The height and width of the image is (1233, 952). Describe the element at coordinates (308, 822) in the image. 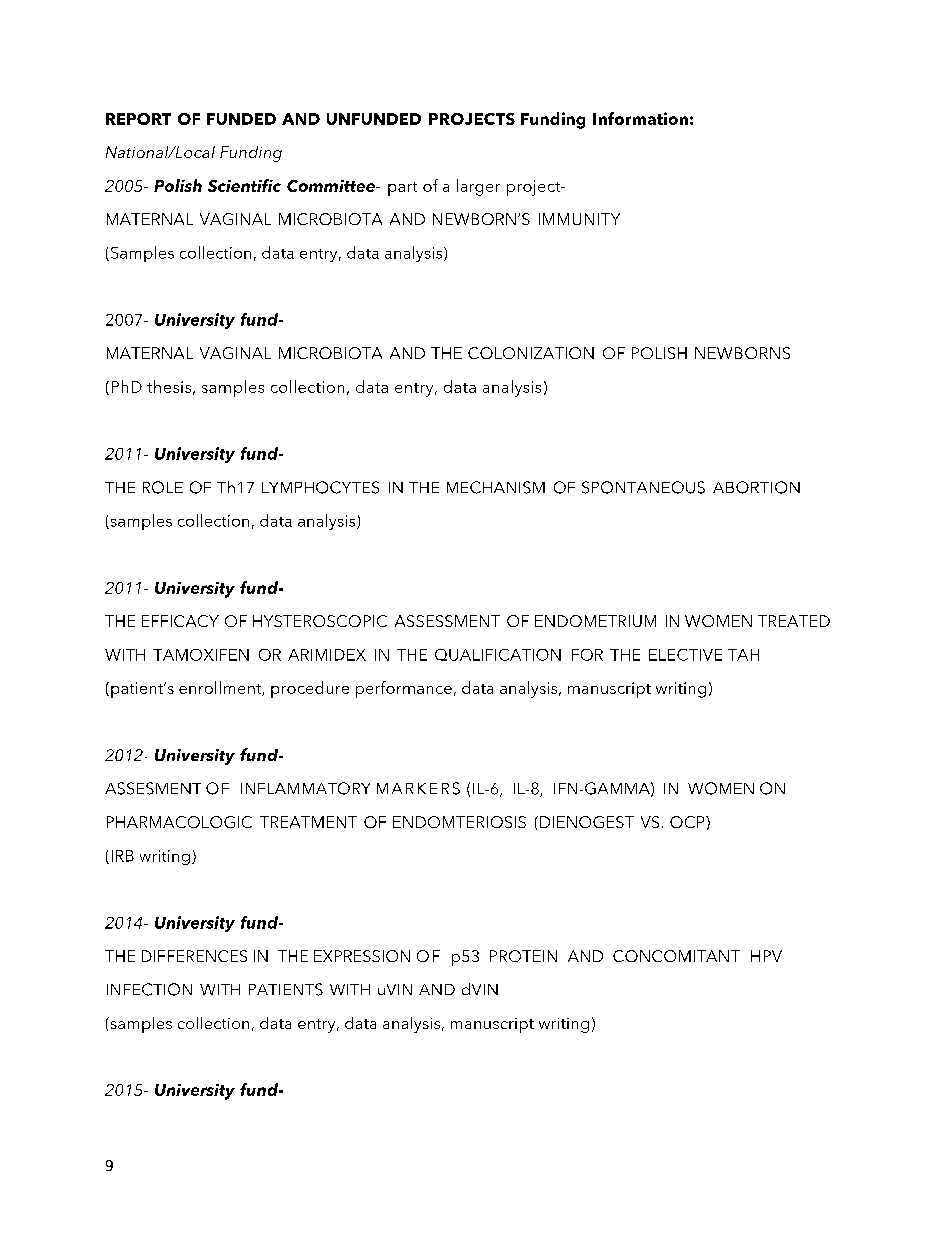

I see `TREATMENT` at that location.
